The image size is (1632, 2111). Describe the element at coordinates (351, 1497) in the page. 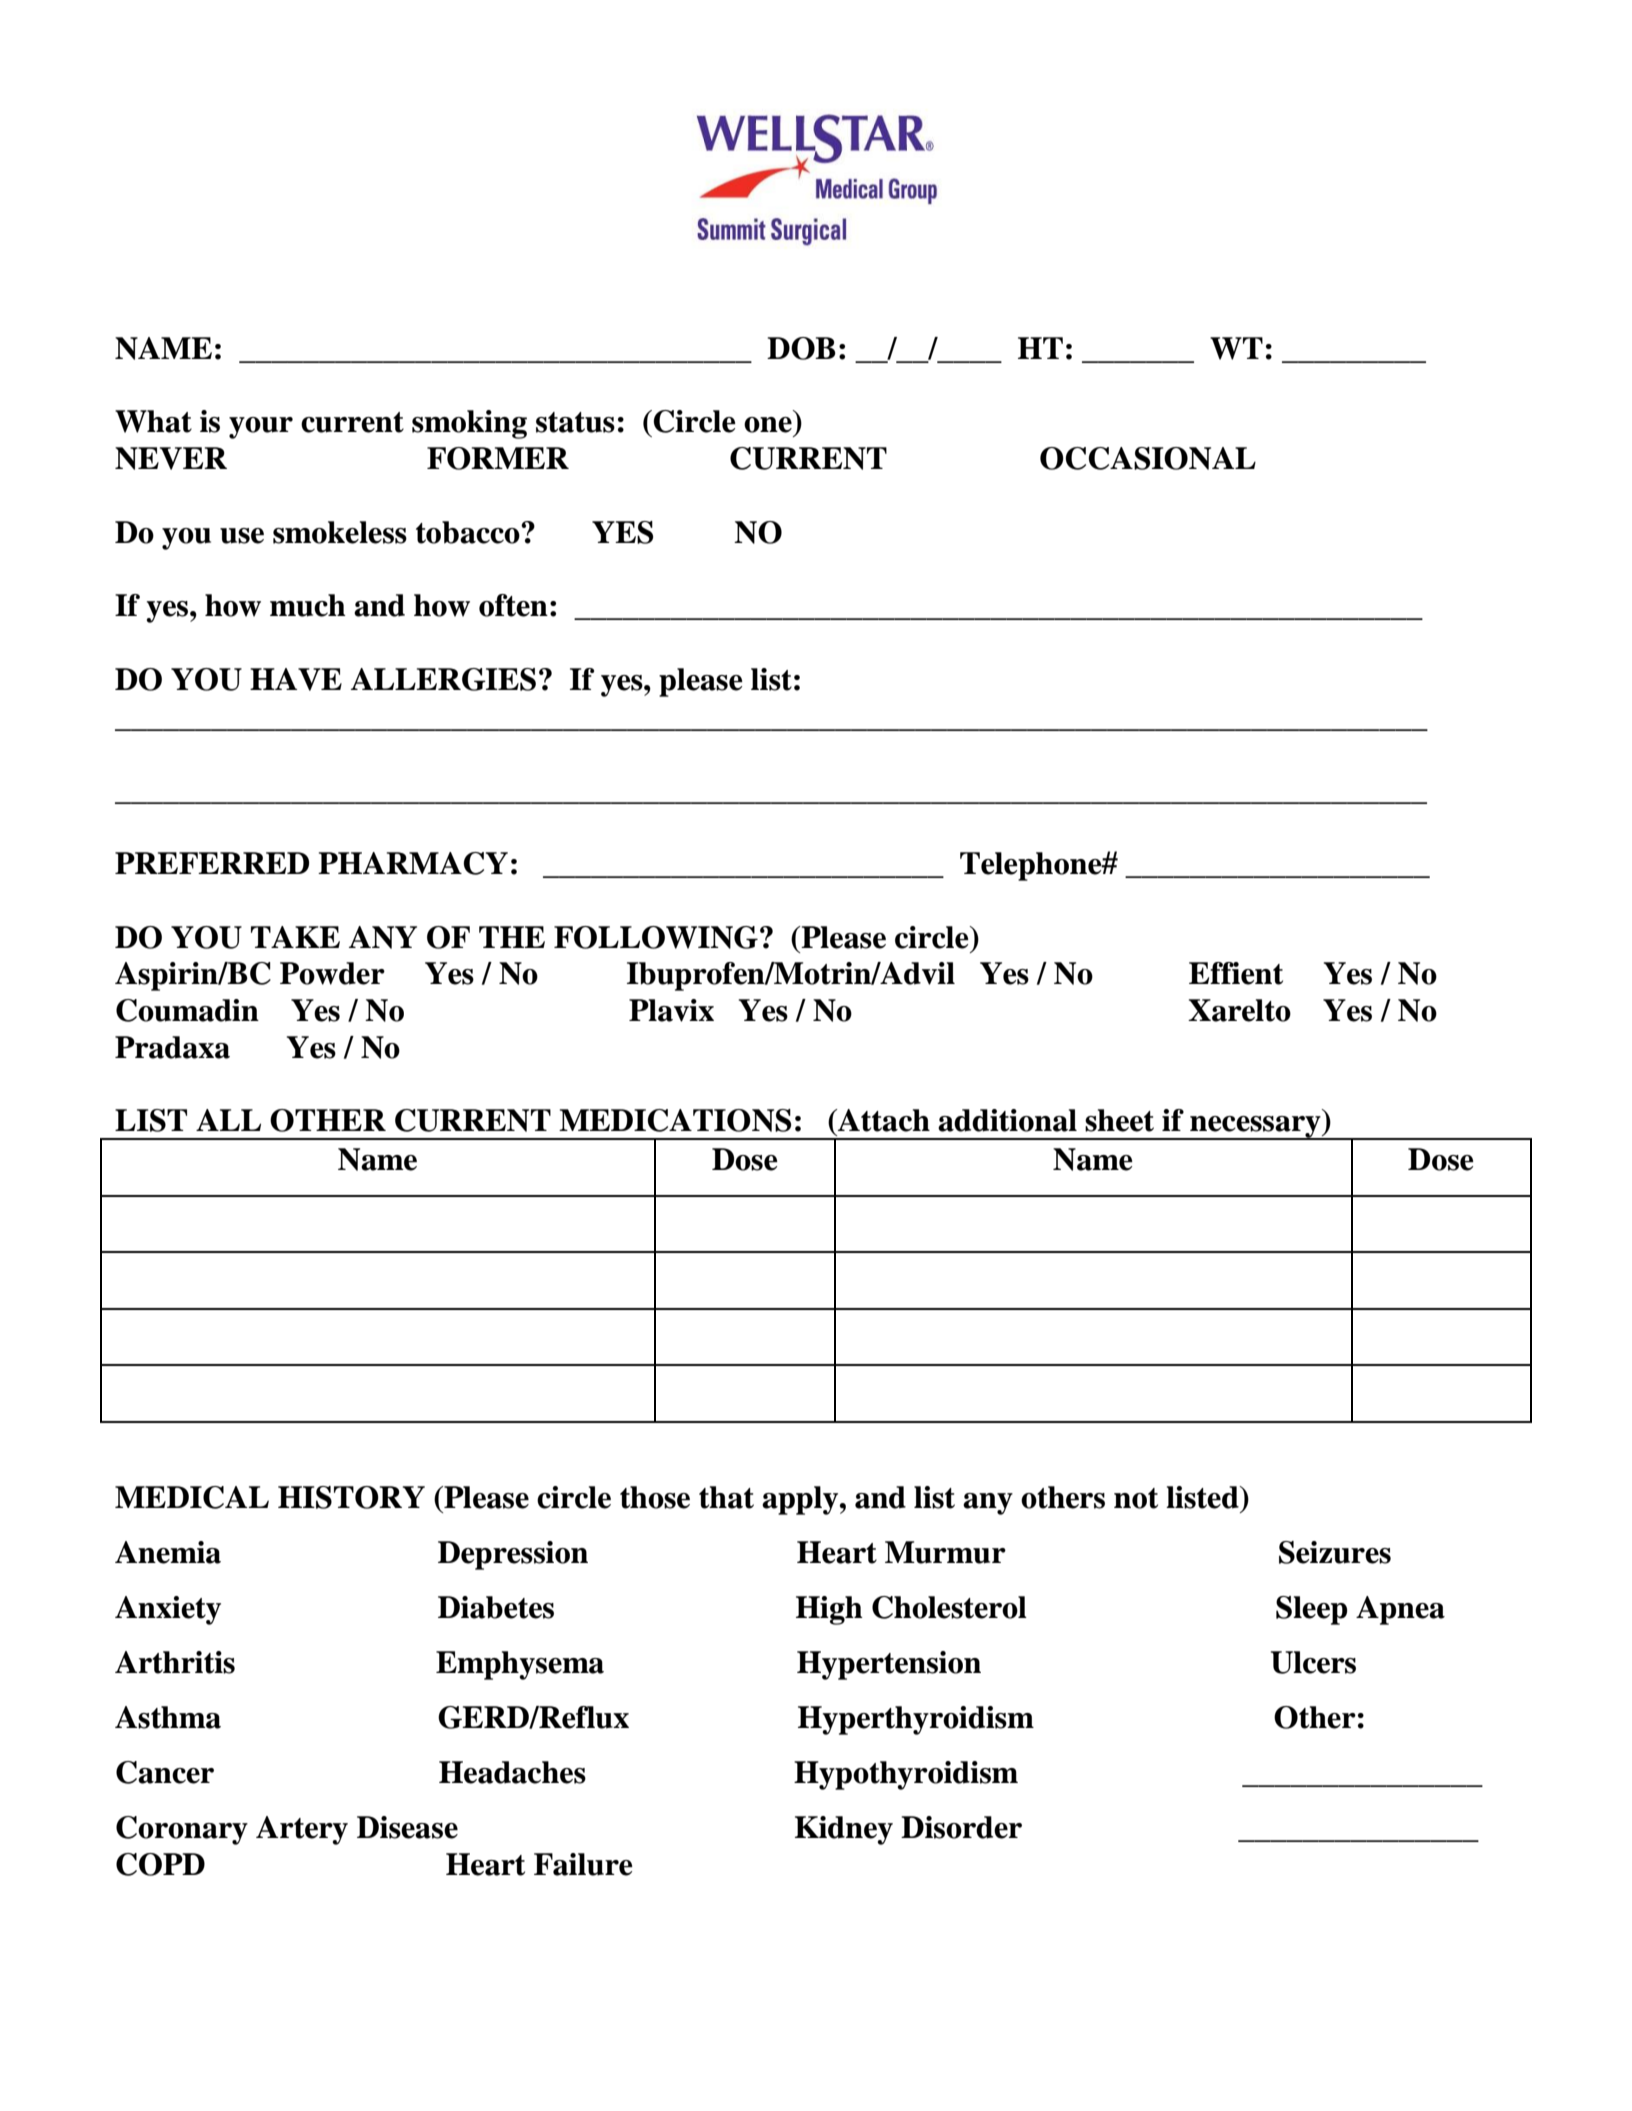

I see `HISTORY` at that location.
